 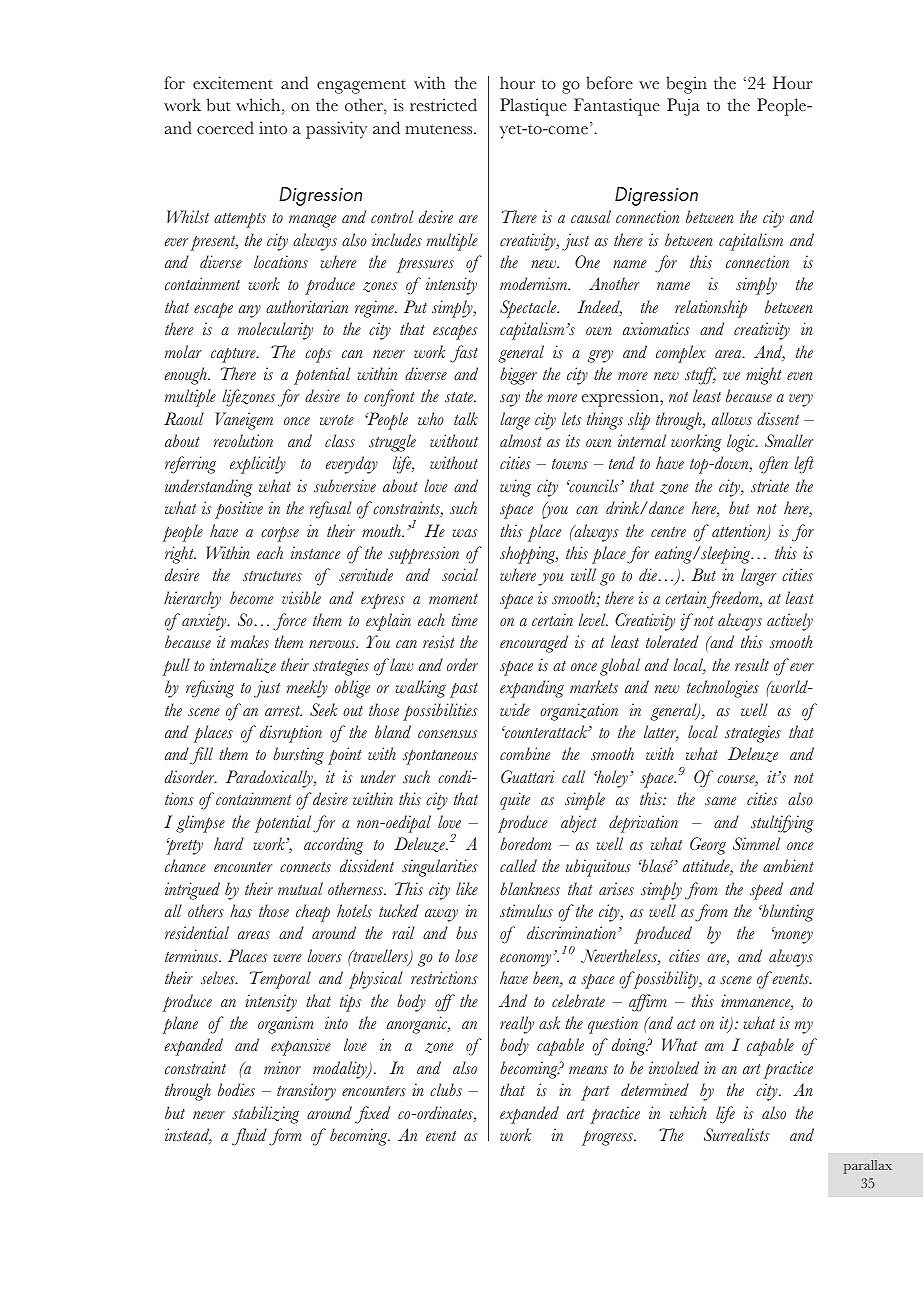 What do you see at coordinates (533, 107) in the screenshot?
I see `Plastique` at bounding box center [533, 107].
